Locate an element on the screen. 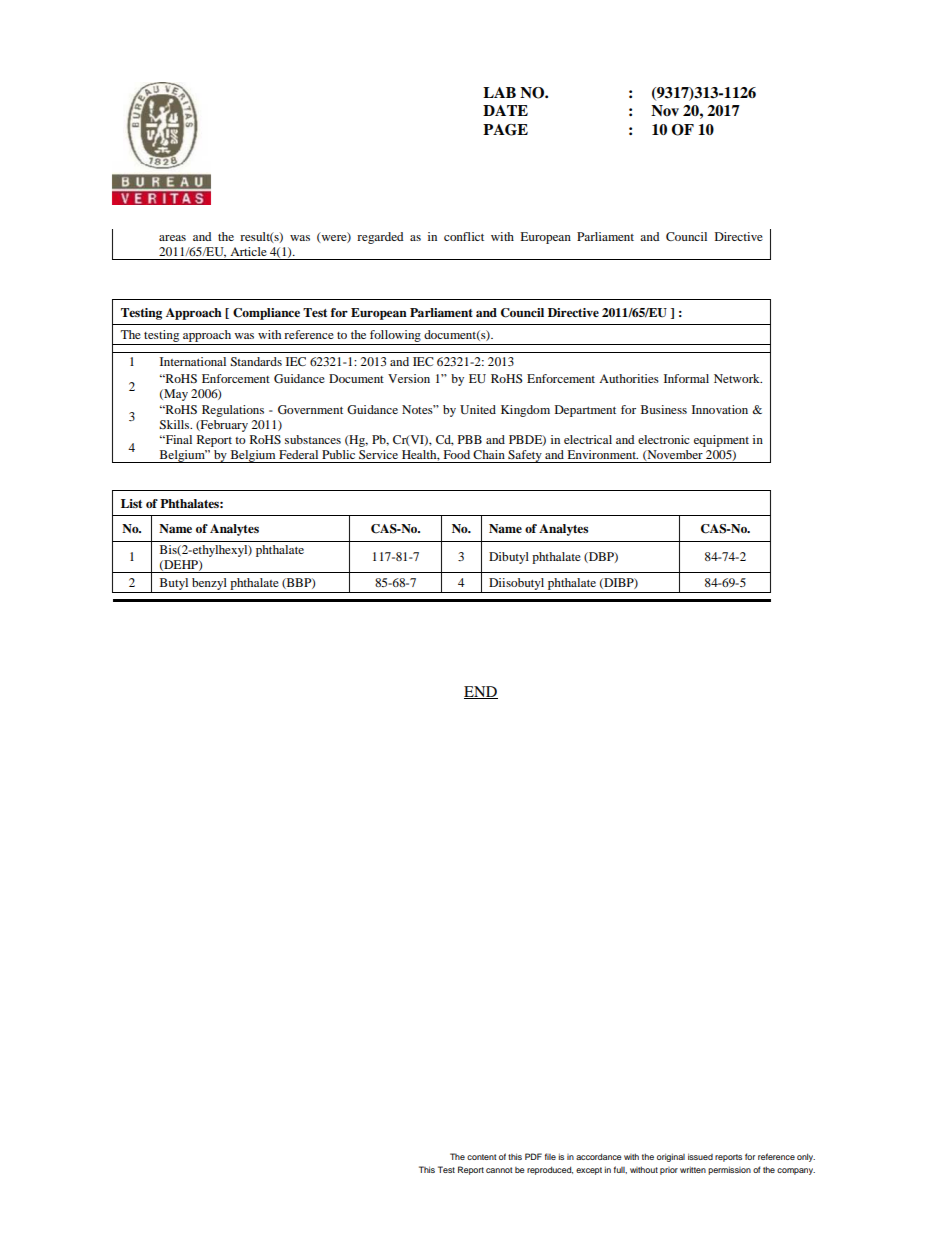 Image resolution: width=952 pixels, height=1233 pixels. benzyl is located at coordinates (209, 584).
